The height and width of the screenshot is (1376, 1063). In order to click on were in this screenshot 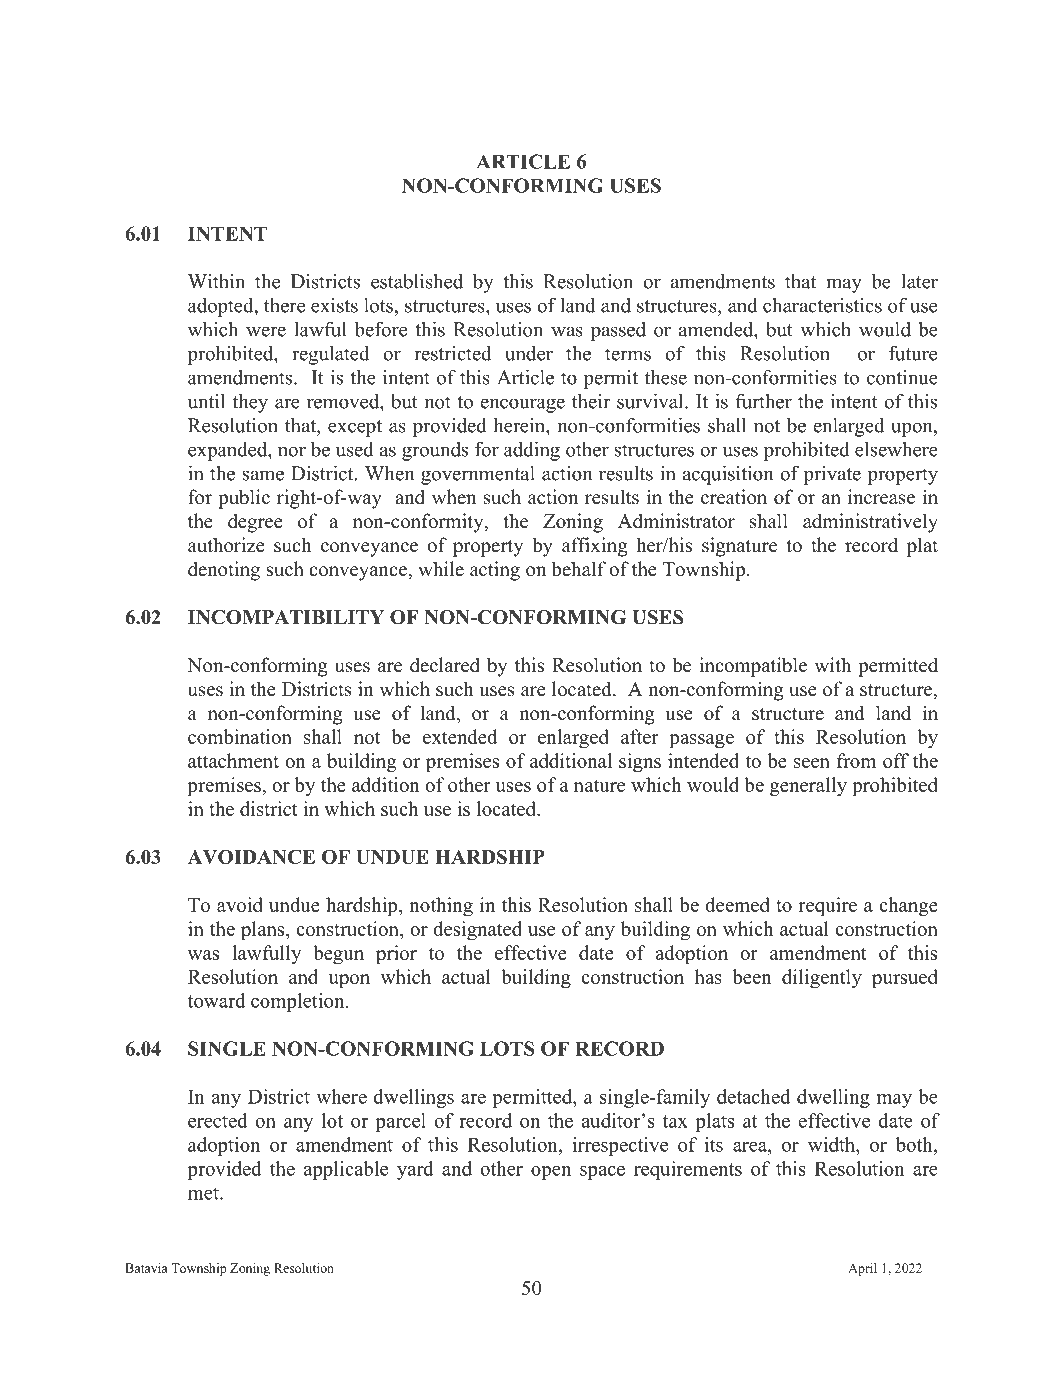, I will do `click(266, 331)`.
